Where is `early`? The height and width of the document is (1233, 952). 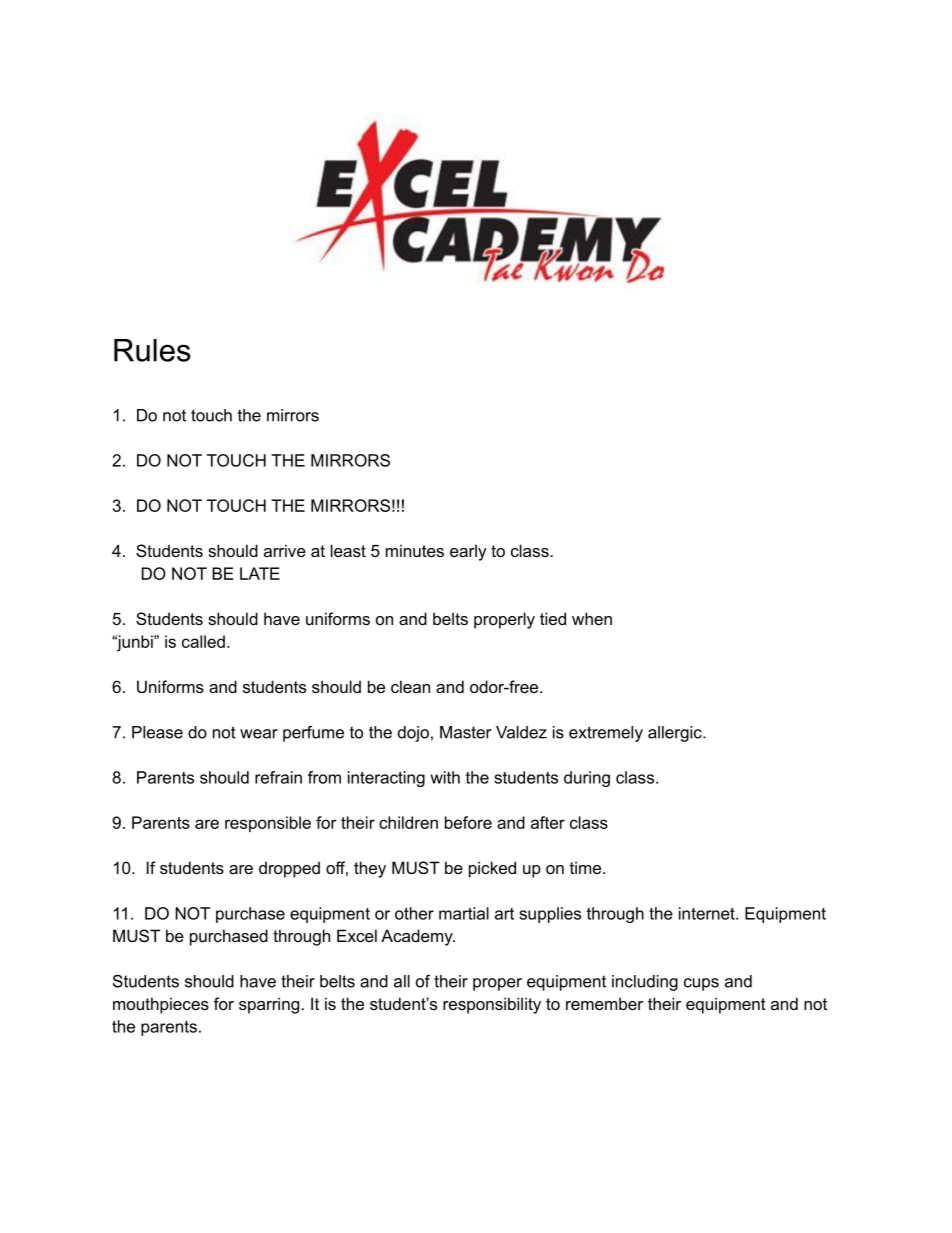 early is located at coordinates (468, 552).
